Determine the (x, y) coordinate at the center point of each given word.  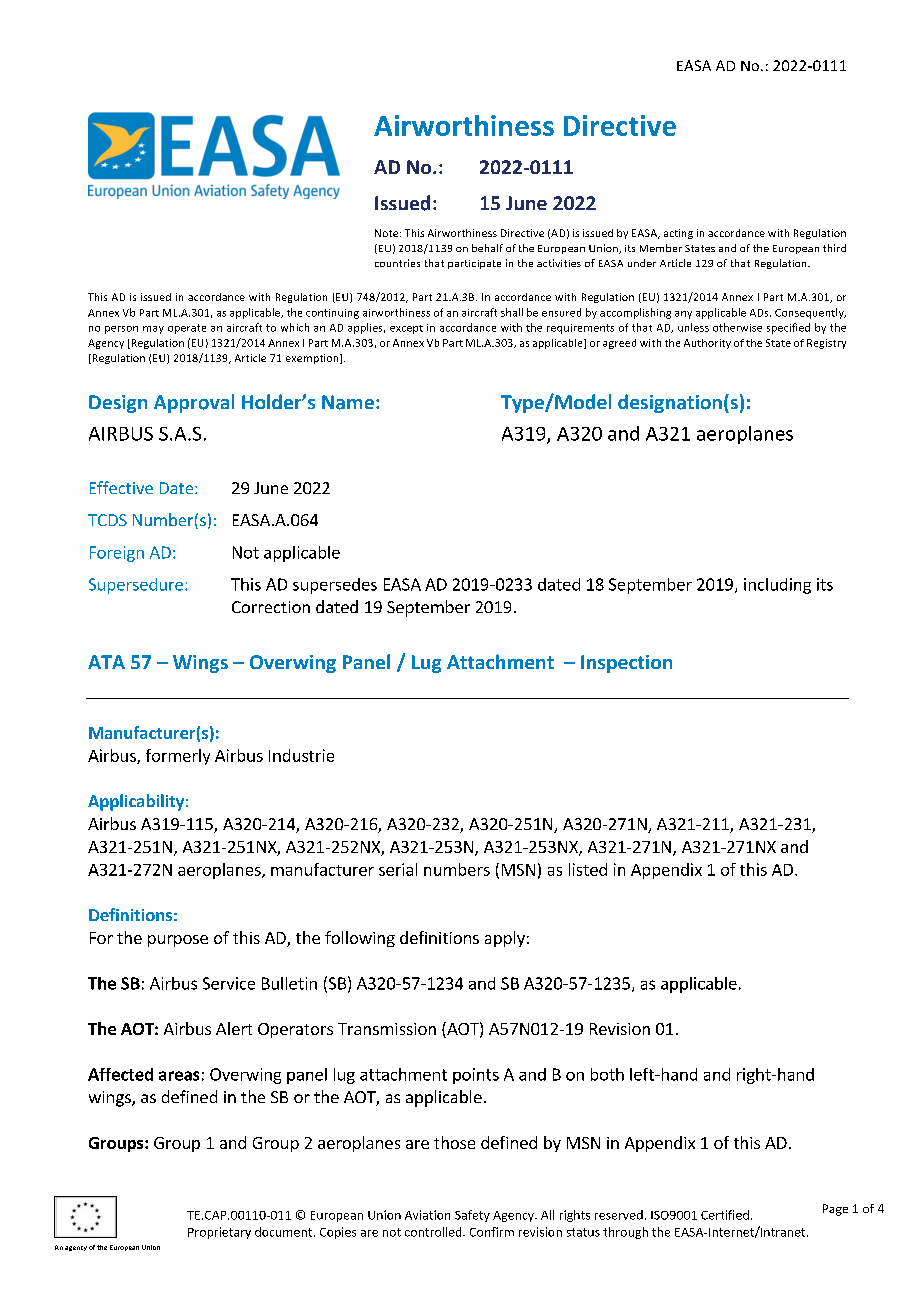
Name (348, 402)
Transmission (387, 1029)
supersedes (335, 586)
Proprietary (219, 1233)
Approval (194, 403)
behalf (487, 248)
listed (588, 869)
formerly (178, 757)
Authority (707, 344)
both (607, 1074)
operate (187, 329)
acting (678, 234)
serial (398, 869)
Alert (234, 1028)
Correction (271, 607)
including (777, 586)
